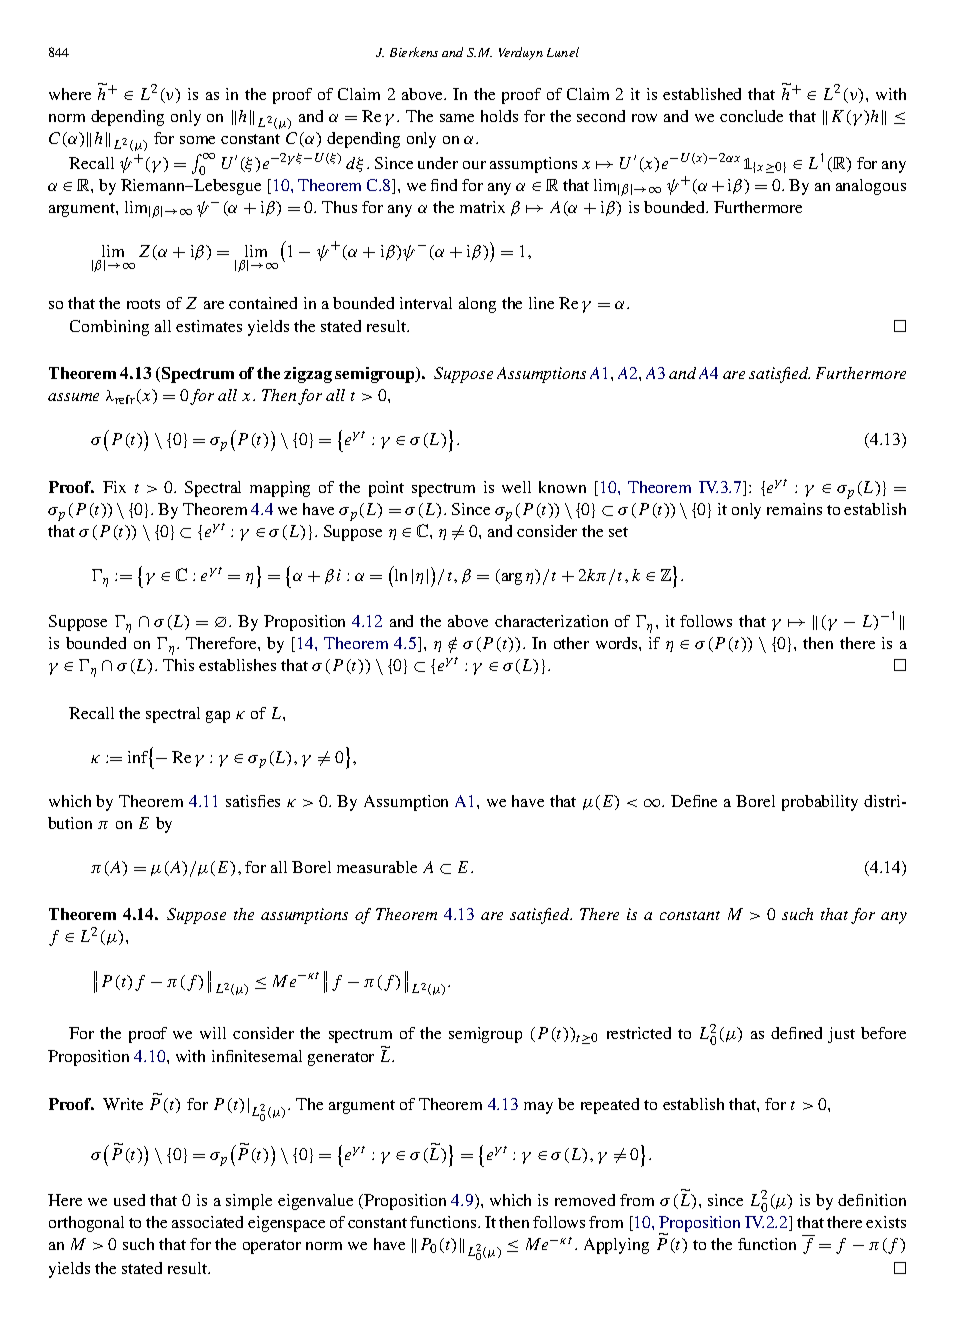 The image size is (973, 1327). Describe the element at coordinates (751, 116) in the document. I see `conclude` at that location.
